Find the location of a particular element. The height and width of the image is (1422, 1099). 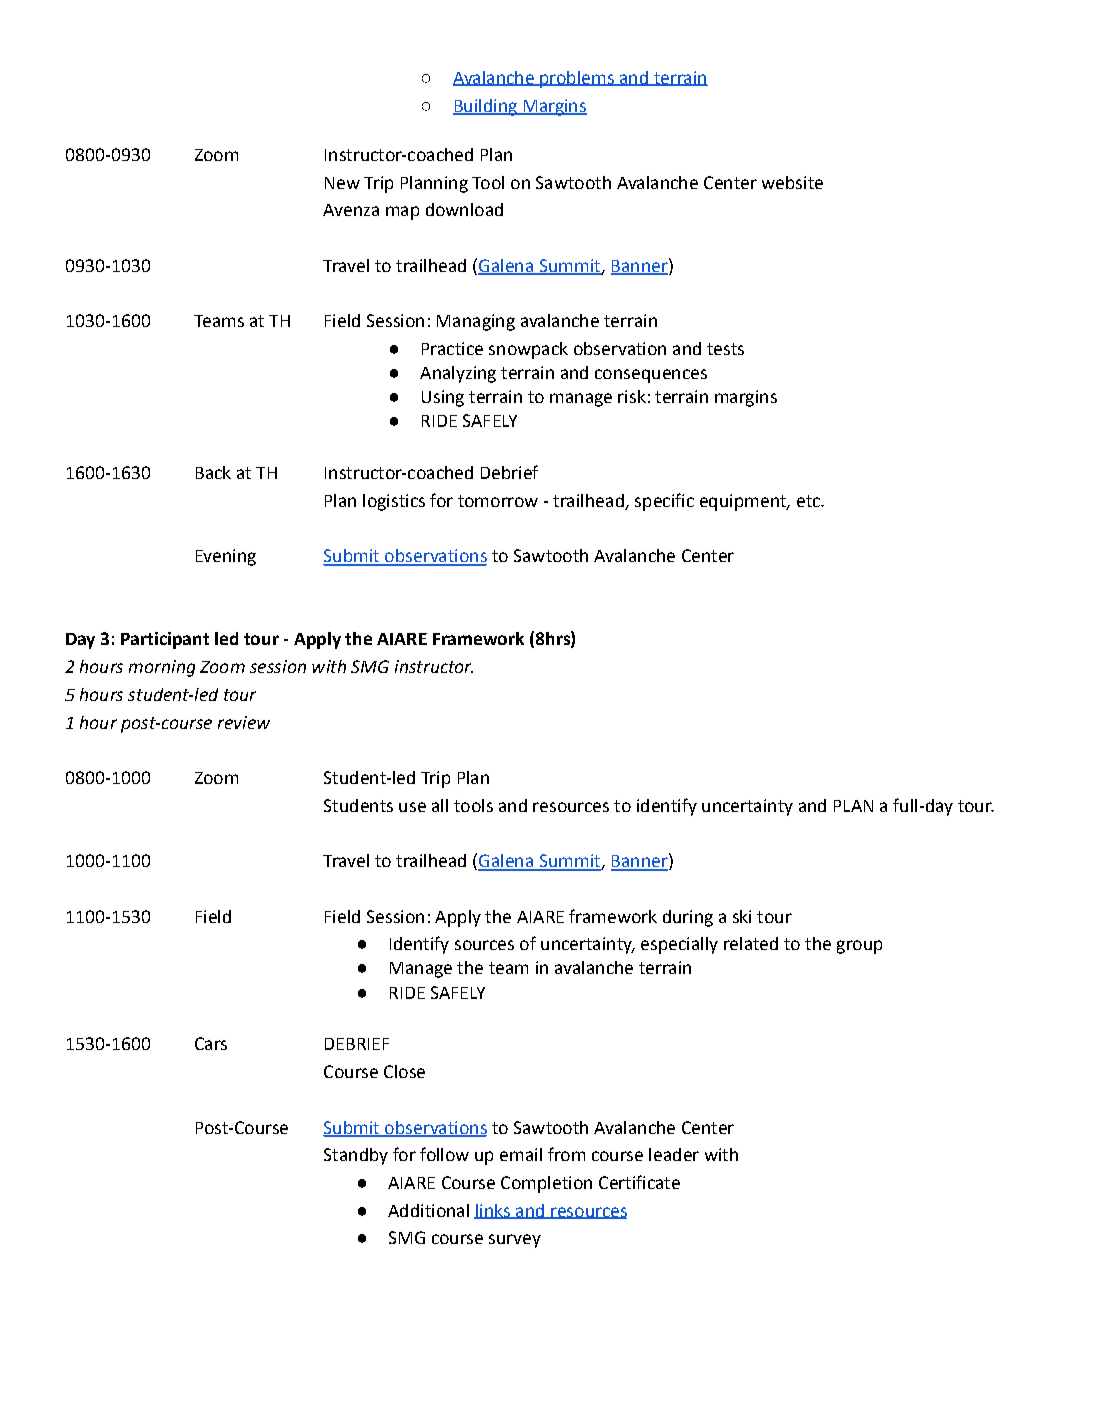

leader is located at coordinates (674, 1154).
